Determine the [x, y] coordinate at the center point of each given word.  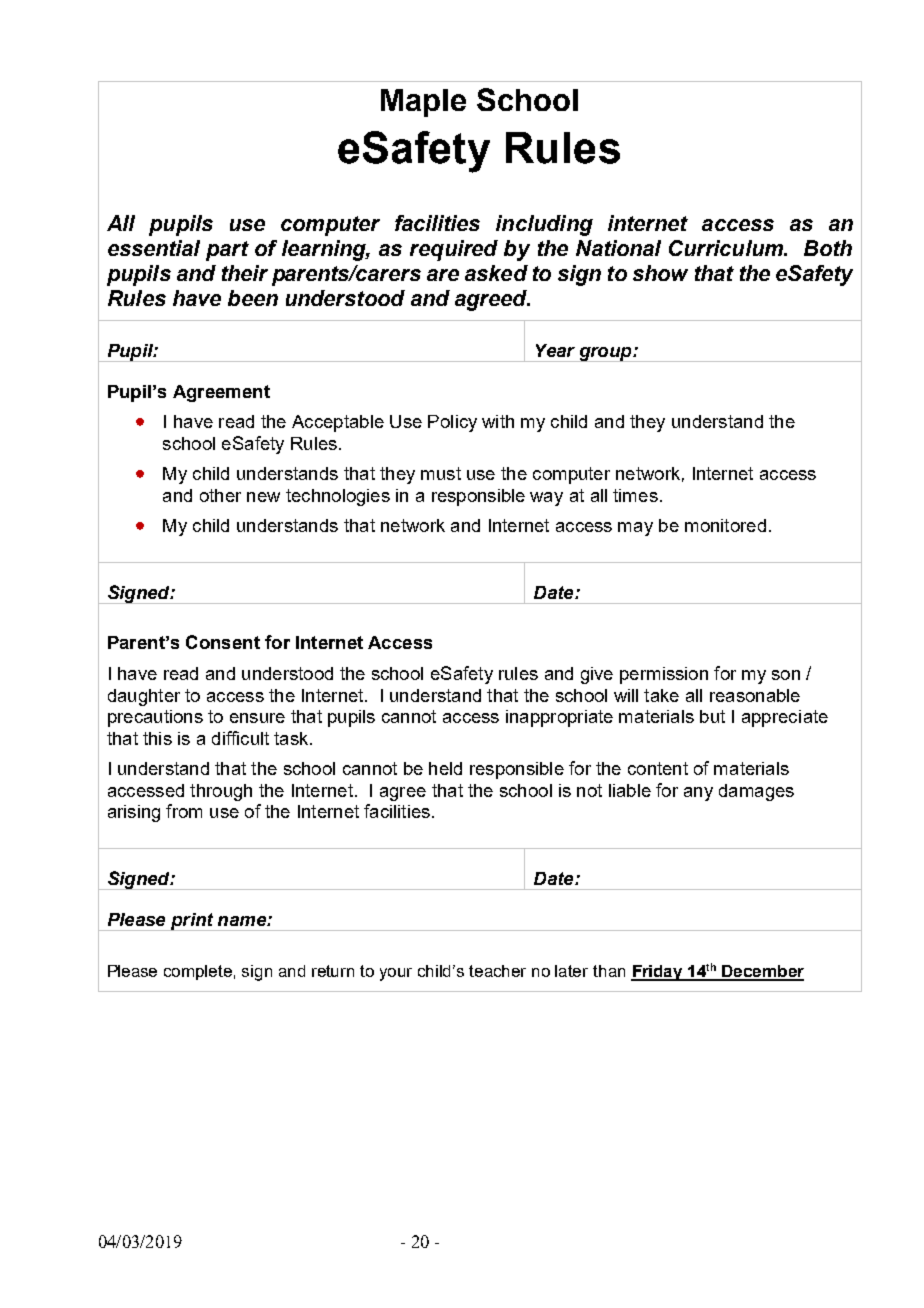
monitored [725, 525]
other [220, 495]
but [712, 716]
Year [555, 350]
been [253, 298]
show [660, 273]
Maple [423, 103]
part [227, 251]
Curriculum [727, 248]
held [445, 768]
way [546, 499]
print [192, 922]
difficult [240, 738]
